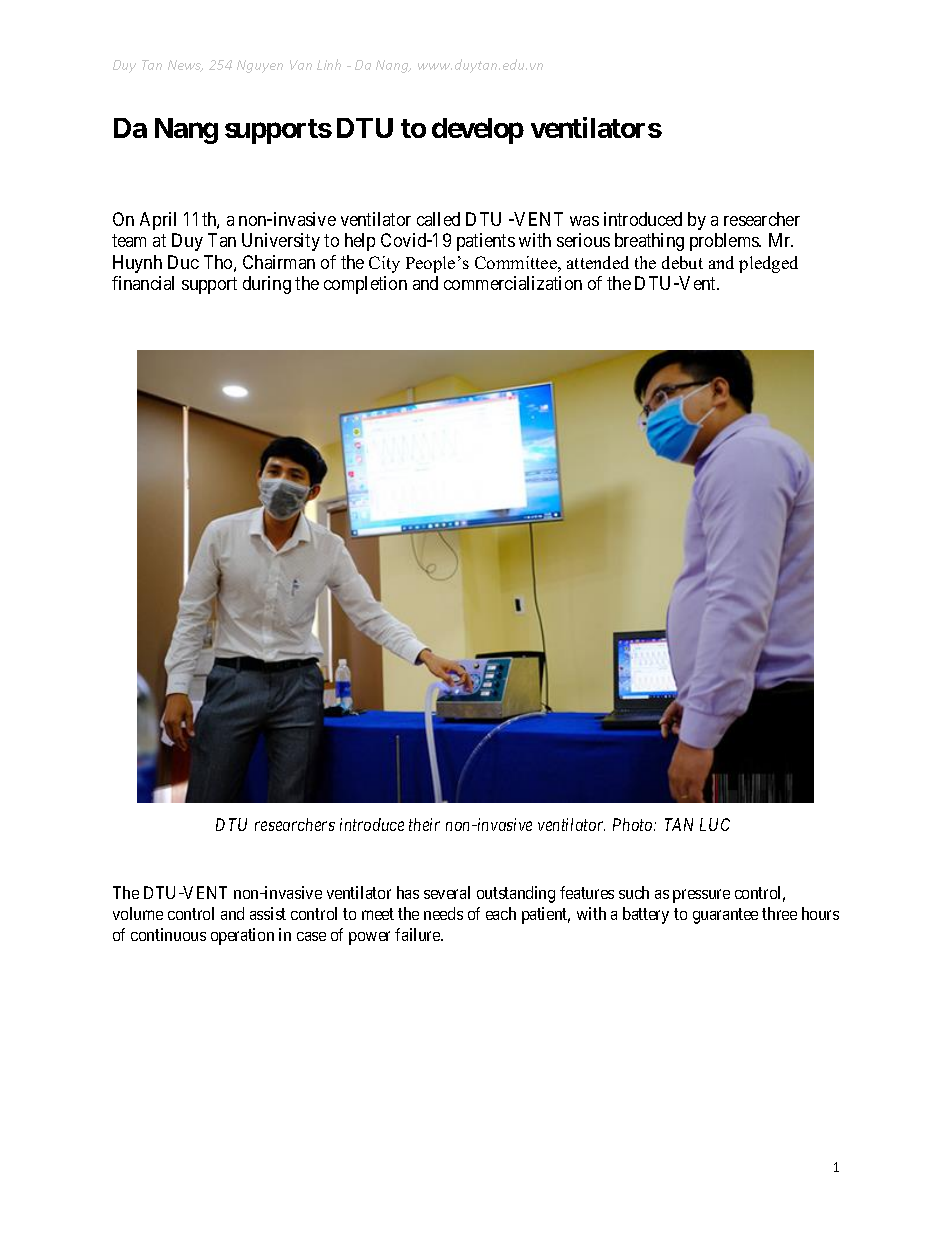  Describe the element at coordinates (365, 285) in the screenshot. I see `completion` at that location.
